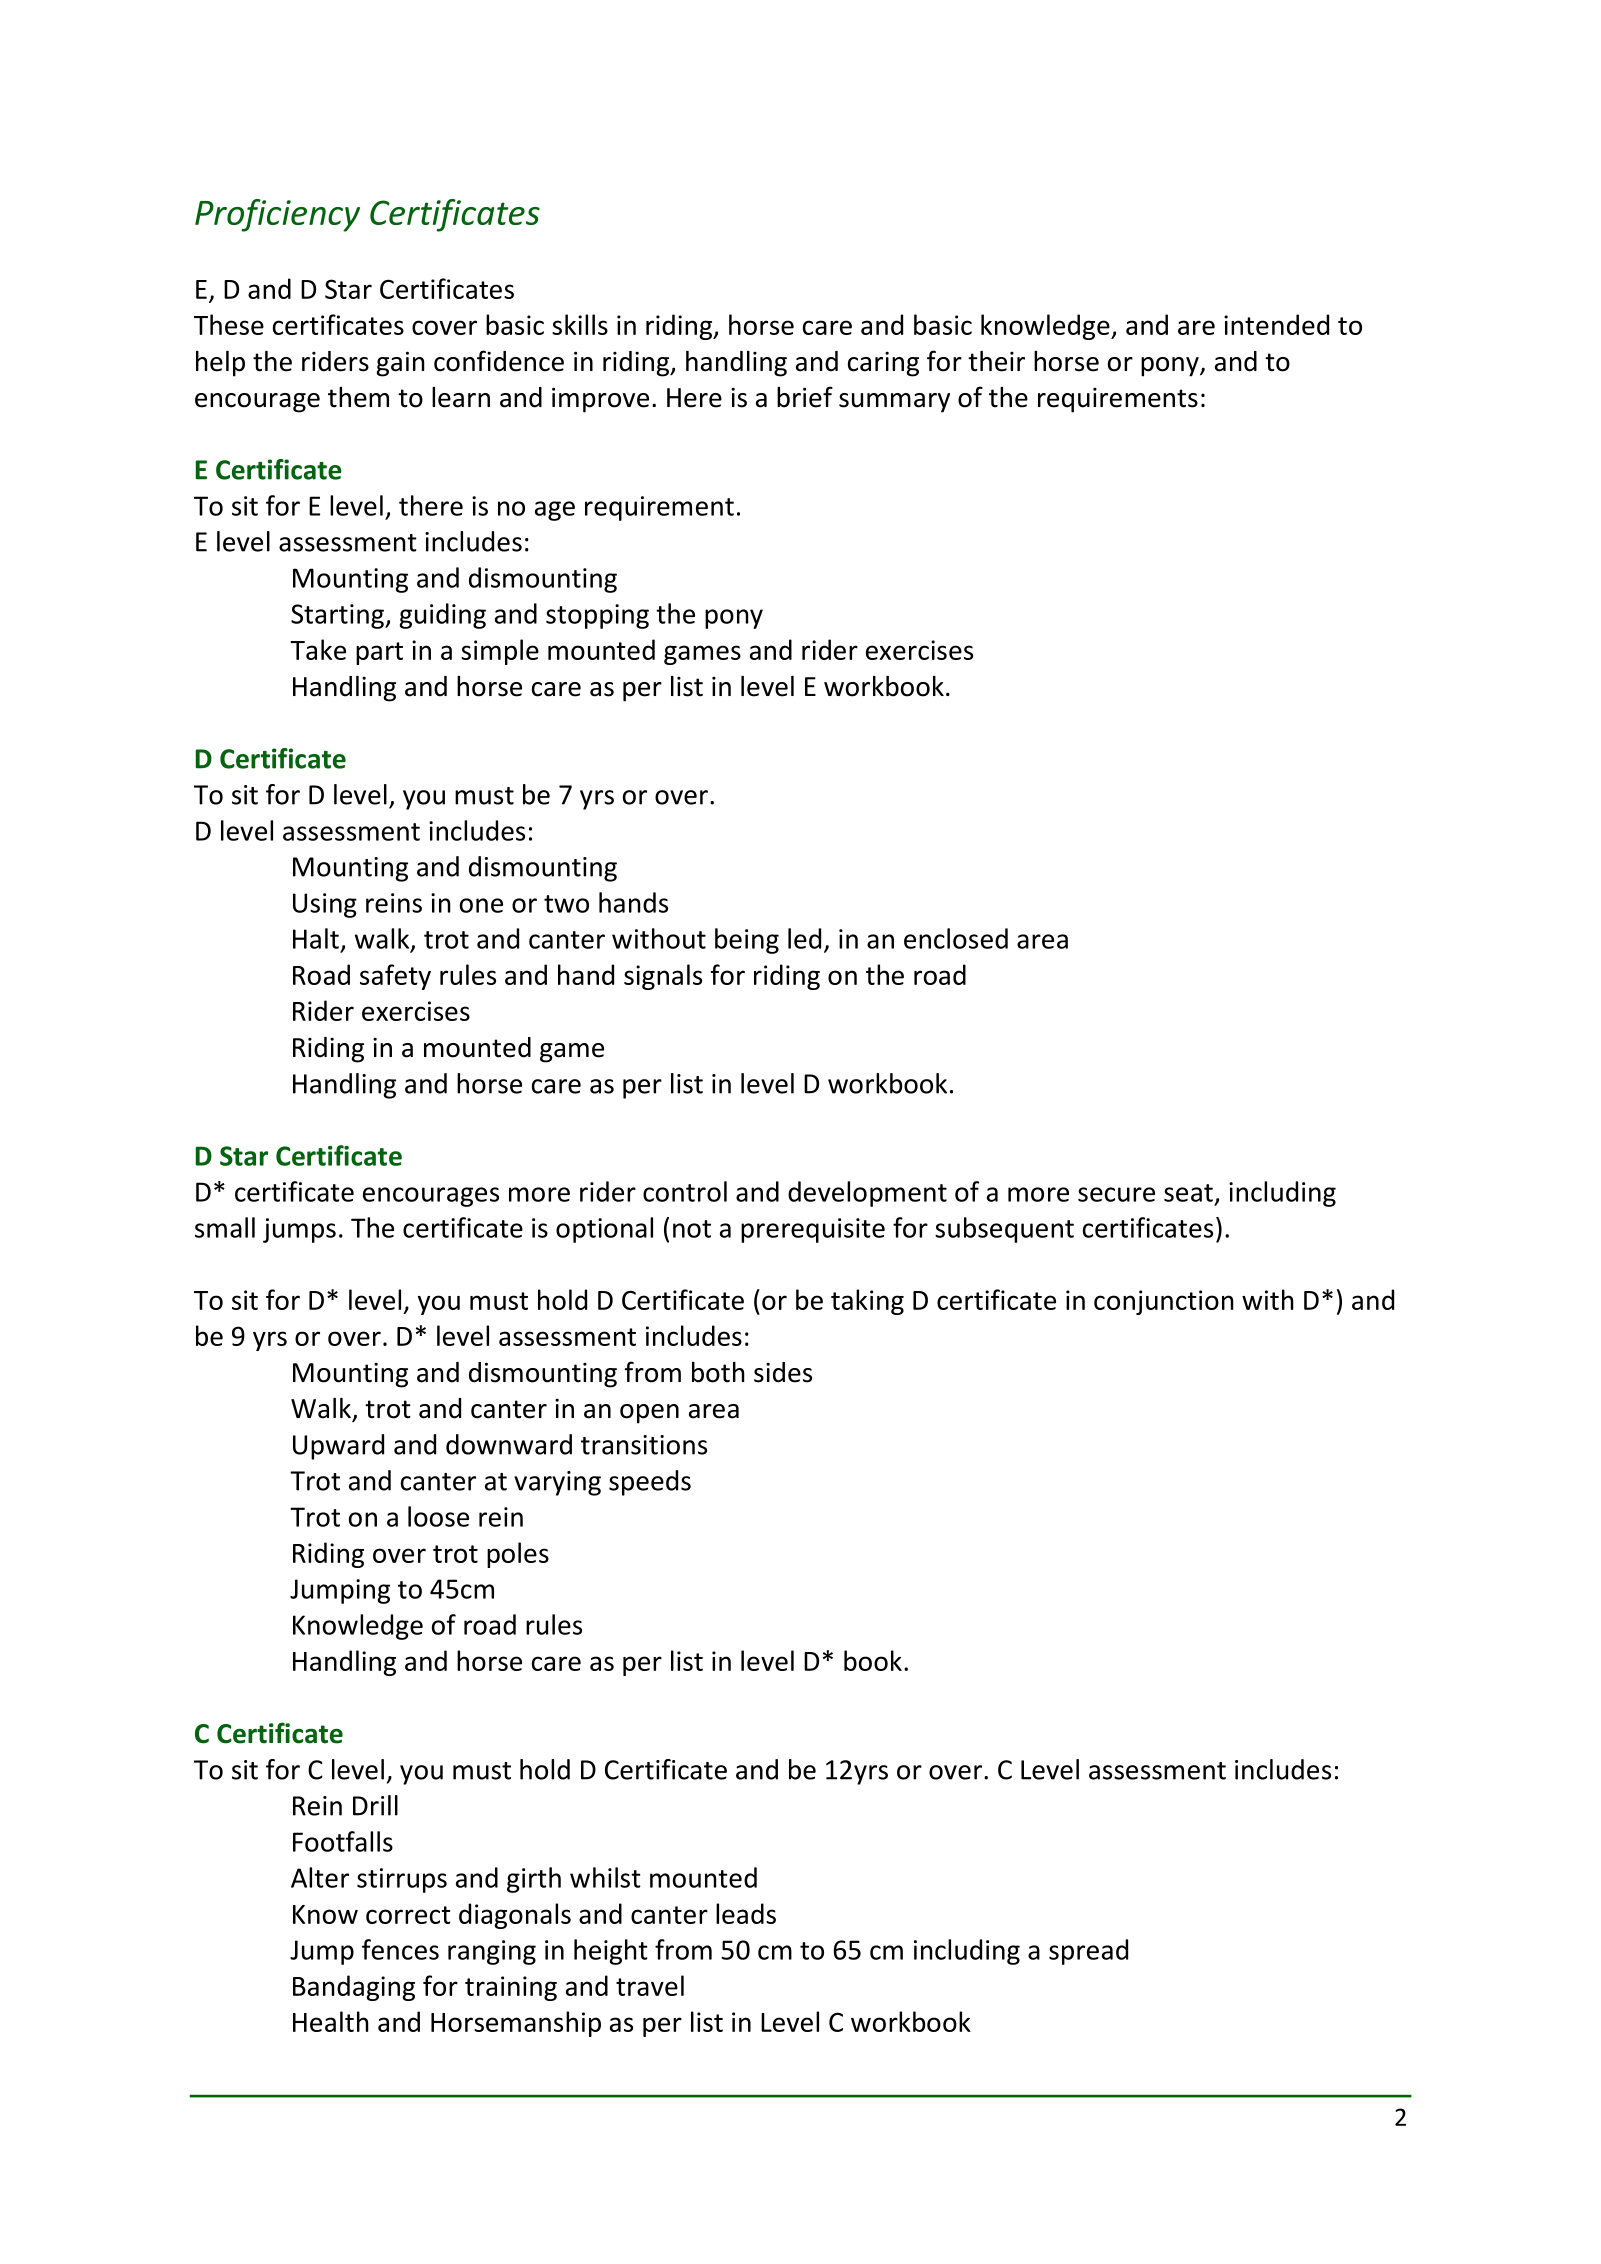  Describe the element at coordinates (805, 397) in the document. I see `brief` at that location.
